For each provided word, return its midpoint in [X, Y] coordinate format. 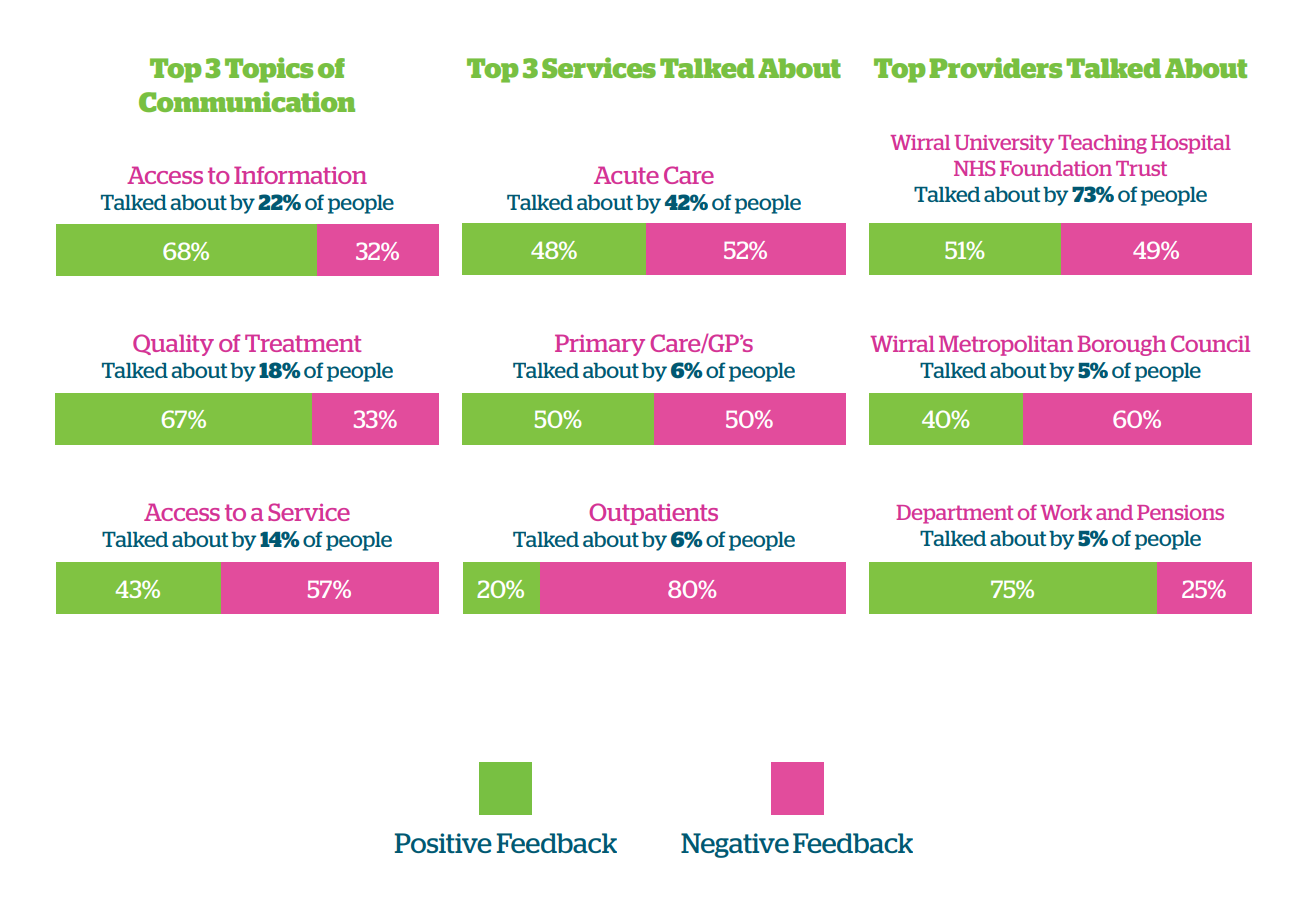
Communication [247, 101]
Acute [626, 175]
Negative [735, 845]
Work [1066, 512]
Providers [995, 67]
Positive [443, 843]
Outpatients [653, 514]
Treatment [303, 343]
